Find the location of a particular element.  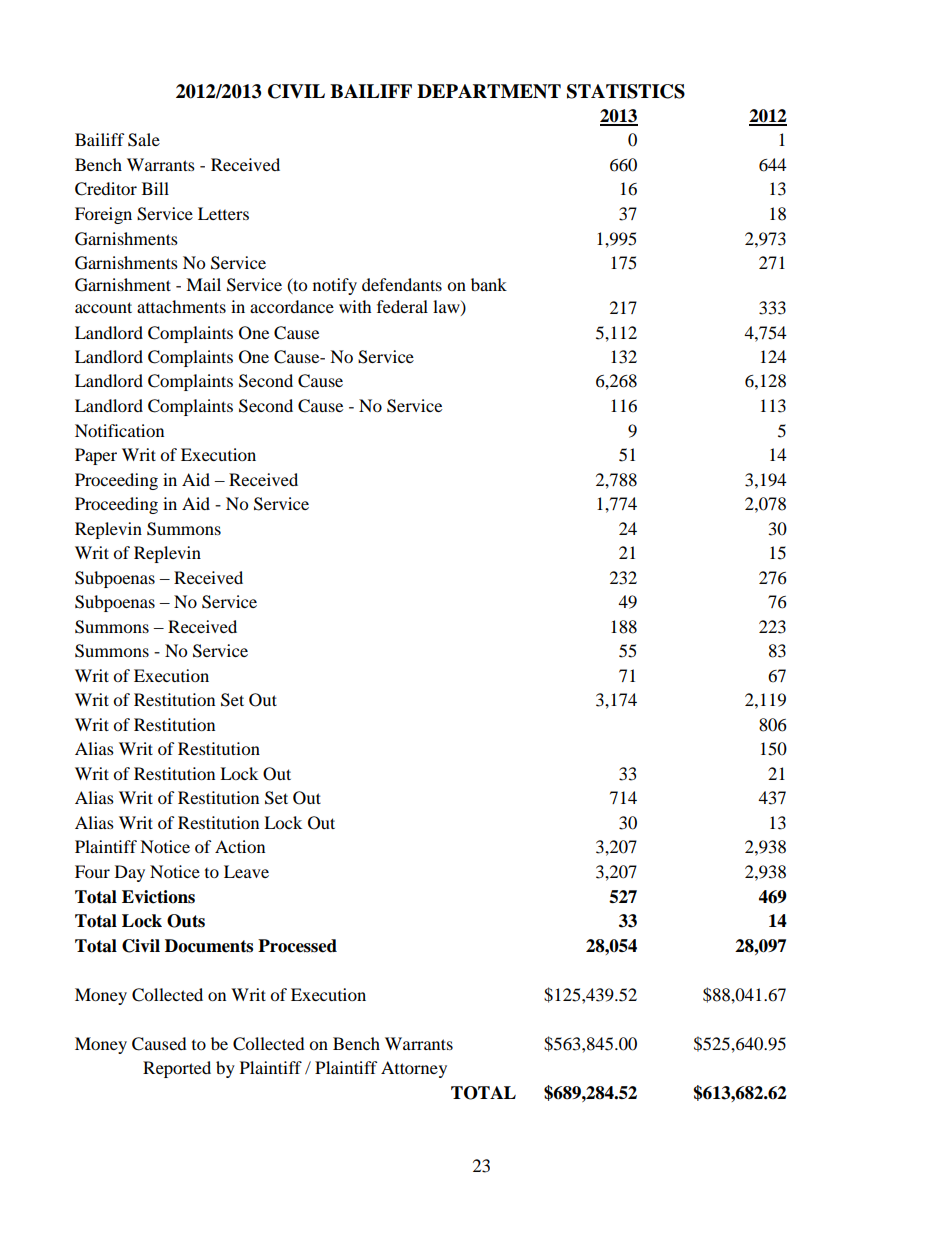

federal is located at coordinates (402, 306).
